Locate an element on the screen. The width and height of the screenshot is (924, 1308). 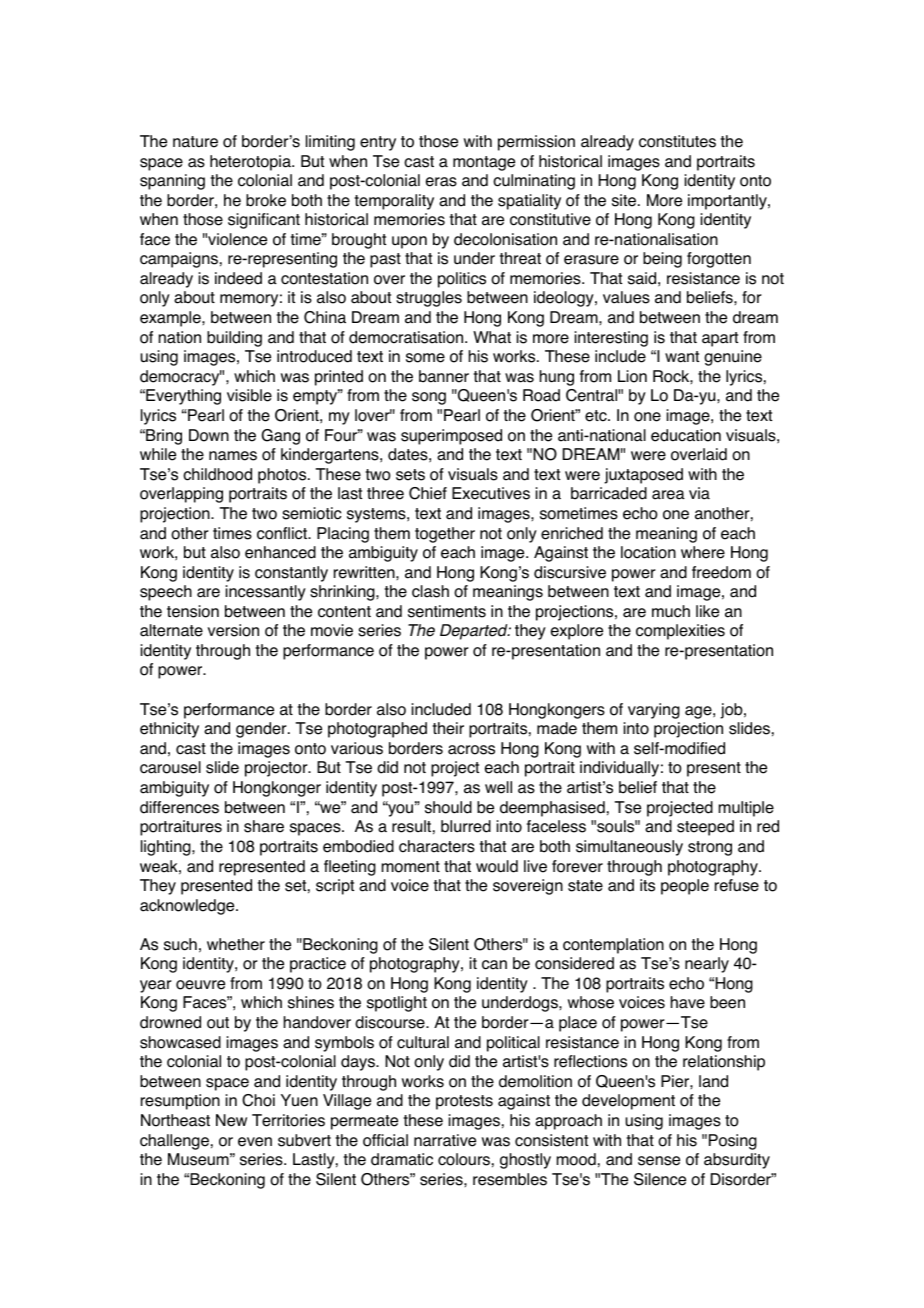
version is located at coordinates (233, 630).
